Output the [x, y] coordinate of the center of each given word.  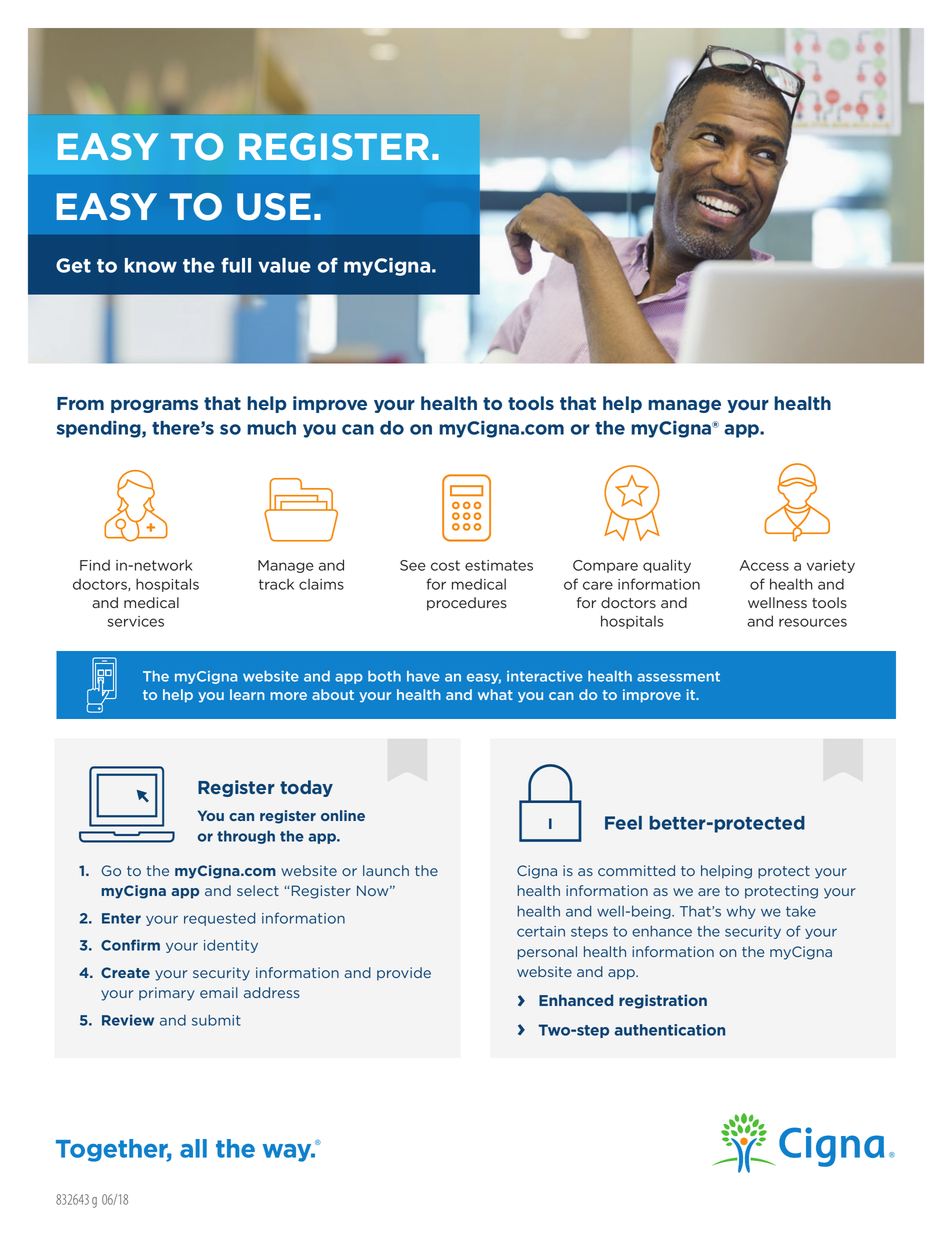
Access [764, 565]
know [151, 265]
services [135, 621]
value [284, 265]
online [343, 815]
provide [404, 974]
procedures [467, 604]
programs [154, 406]
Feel [623, 823]
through [246, 837]
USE [274, 207]
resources [813, 622]
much [271, 428]
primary [167, 994]
